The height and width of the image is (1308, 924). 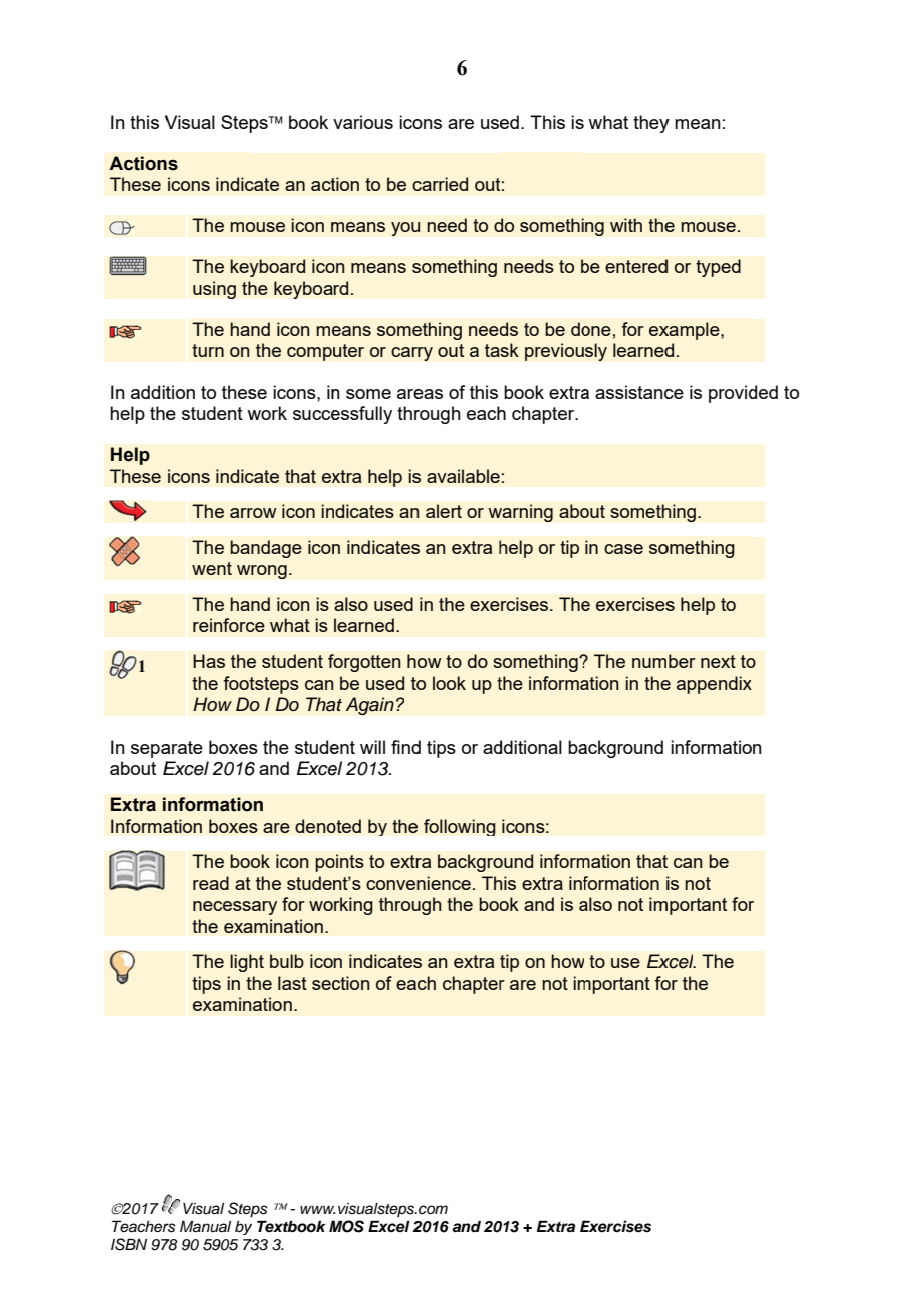 I want to click on throu, so click(x=400, y=904).
